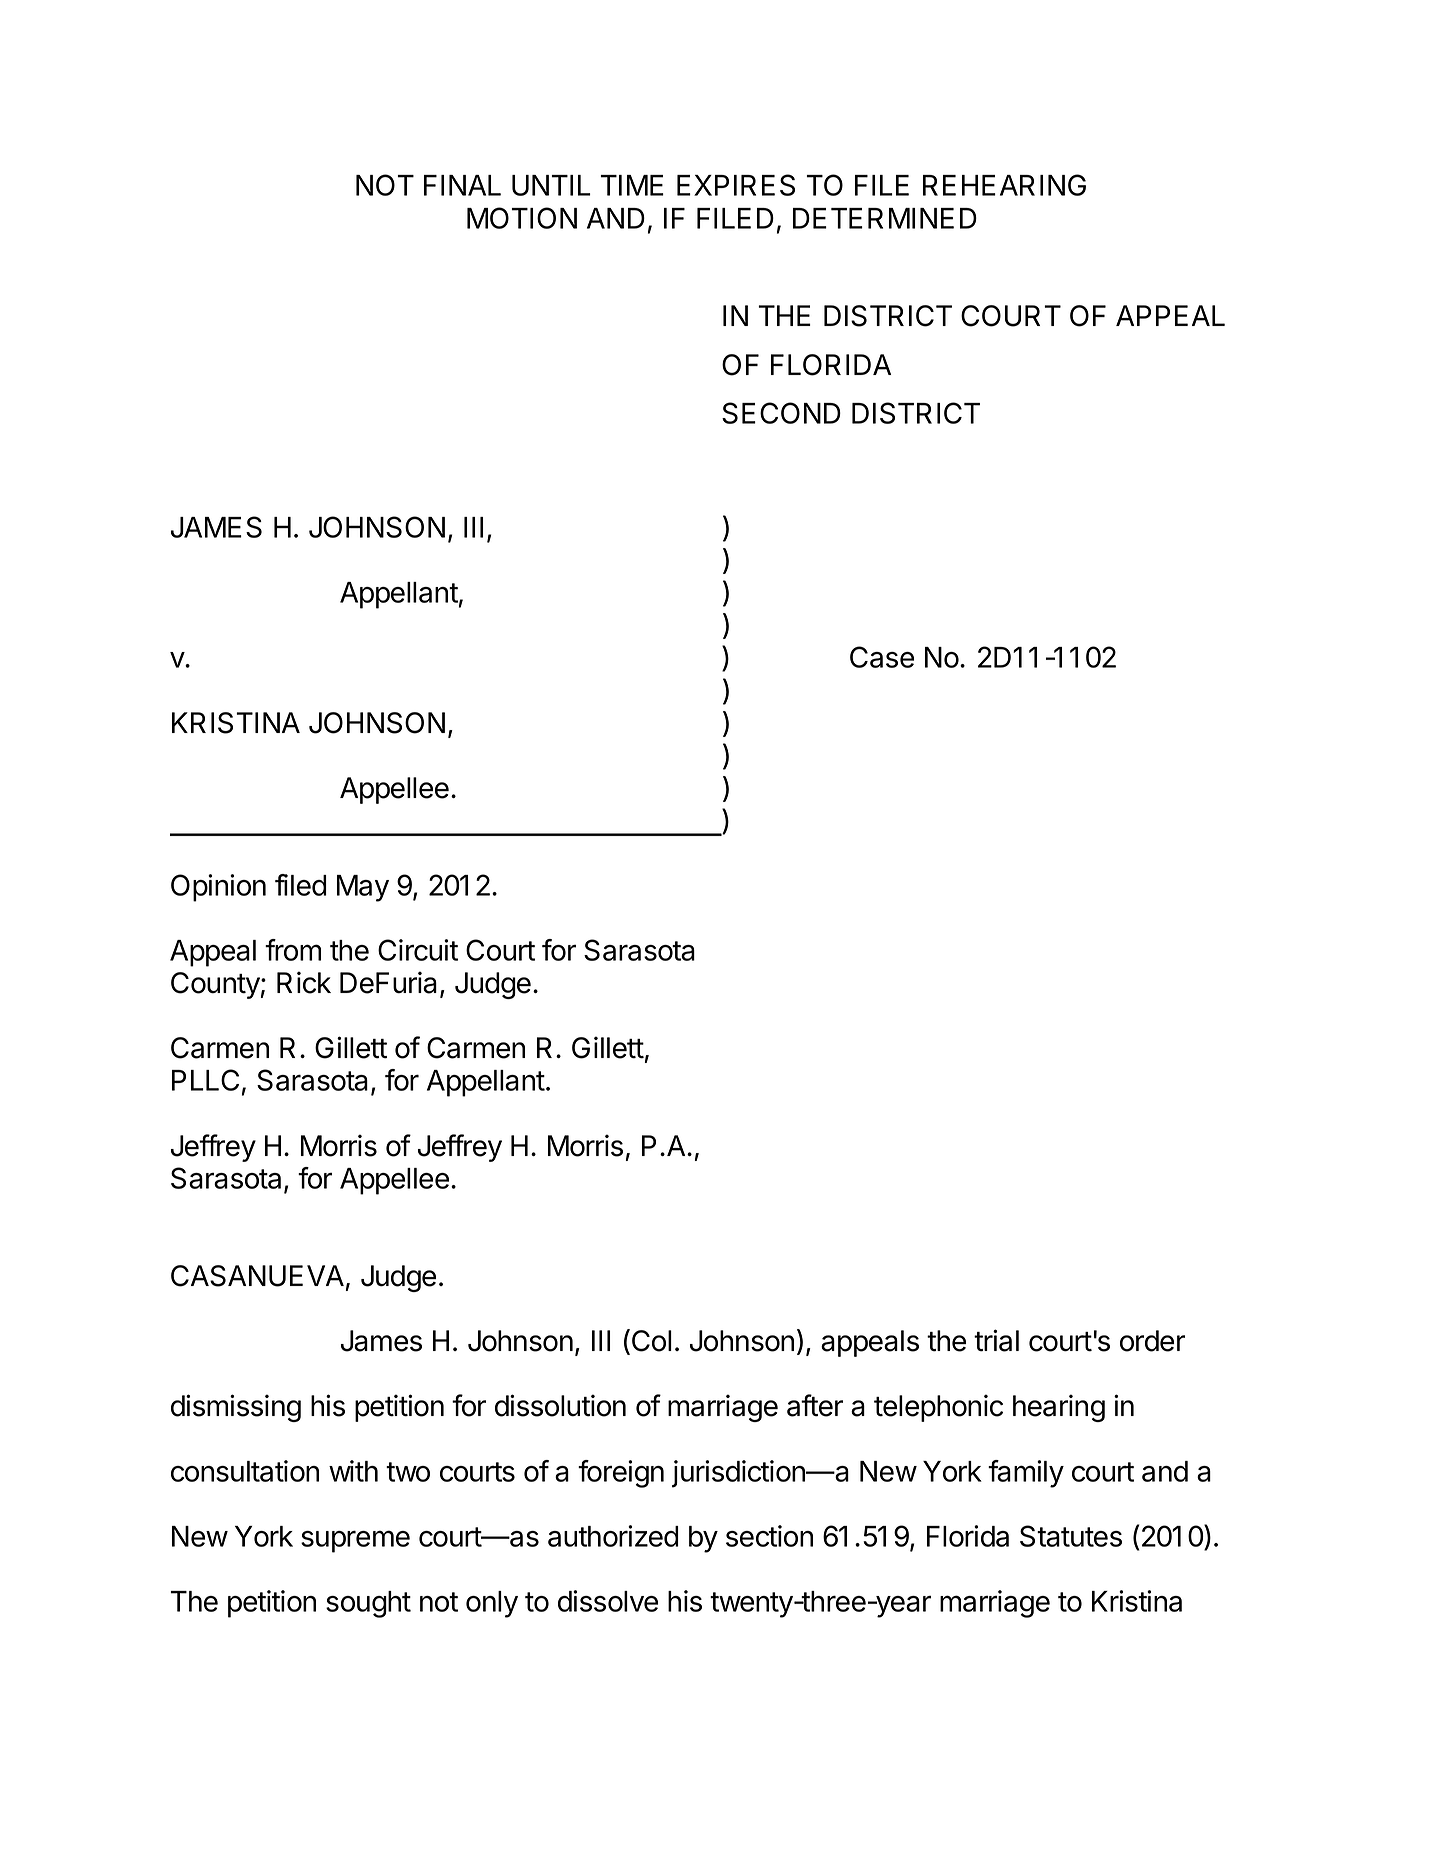 The image size is (1443, 1868). Describe the element at coordinates (1071, 1536) in the screenshot. I see `Statutes` at that location.
